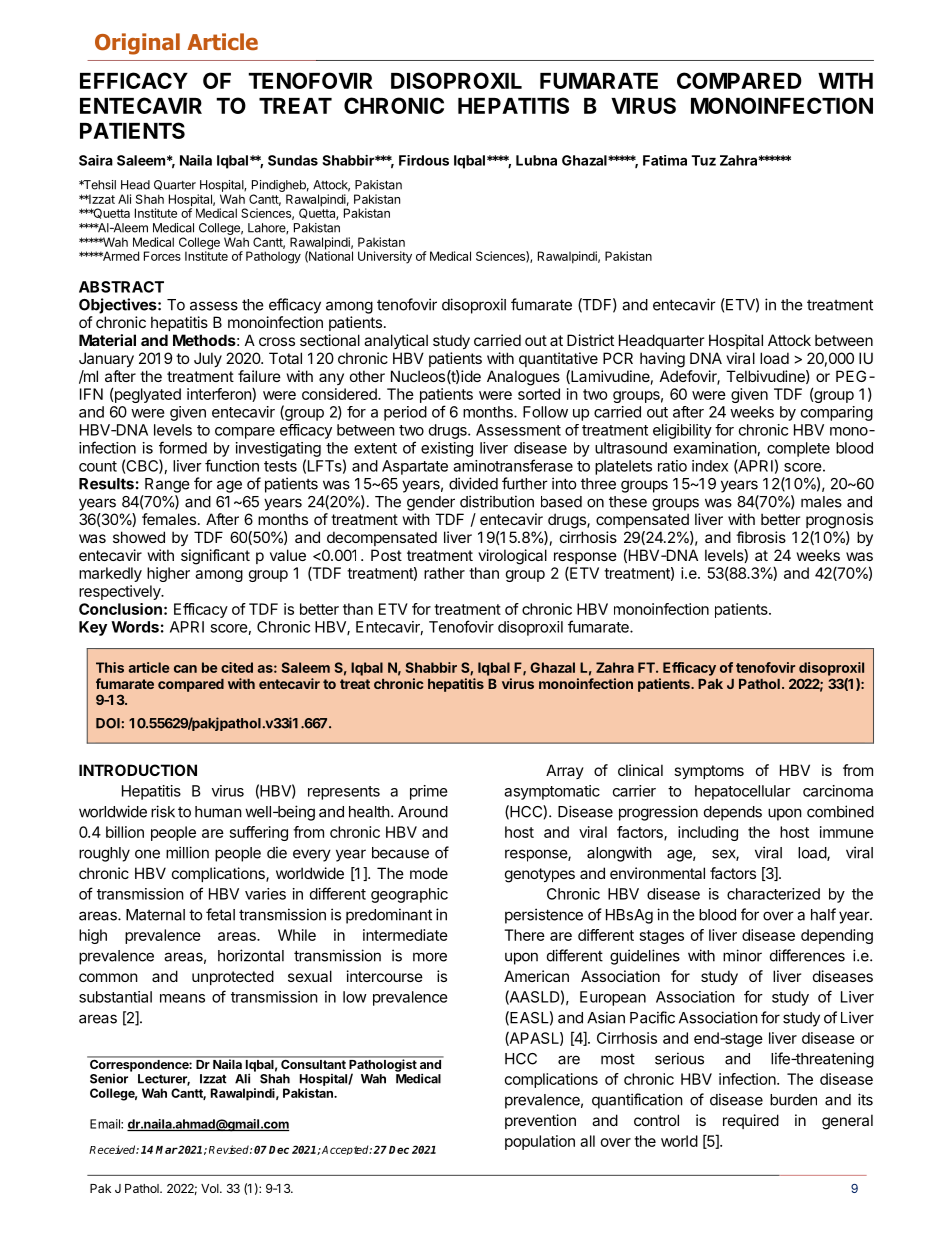 The width and height of the image is (952, 1233). Describe the element at coordinates (135, 627) in the image. I see `Words` at that location.
